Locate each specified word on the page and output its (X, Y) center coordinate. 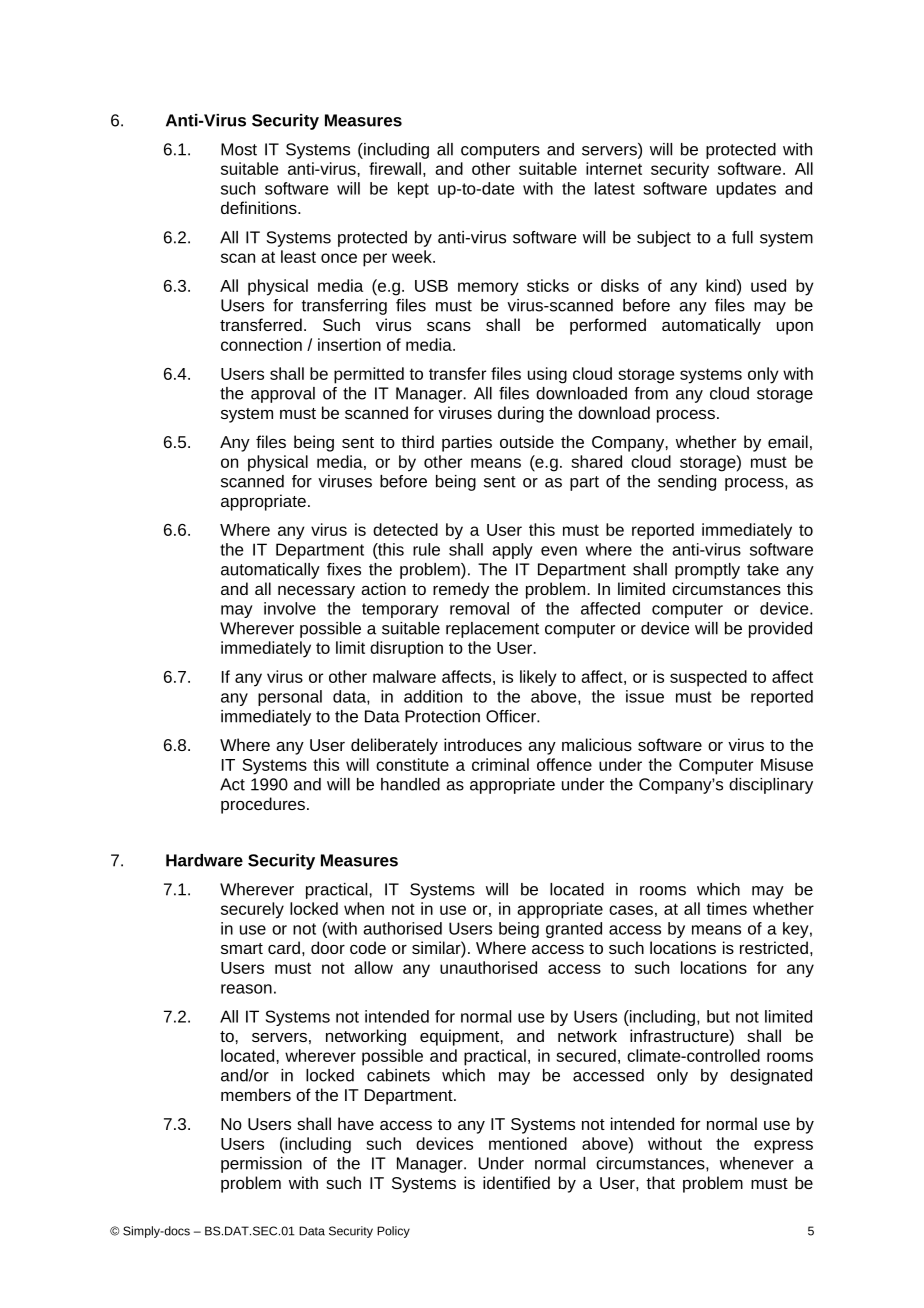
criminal (500, 764)
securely (252, 910)
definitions (260, 207)
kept (413, 190)
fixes (344, 569)
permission (261, 1165)
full (742, 237)
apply (512, 551)
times (727, 908)
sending (687, 483)
